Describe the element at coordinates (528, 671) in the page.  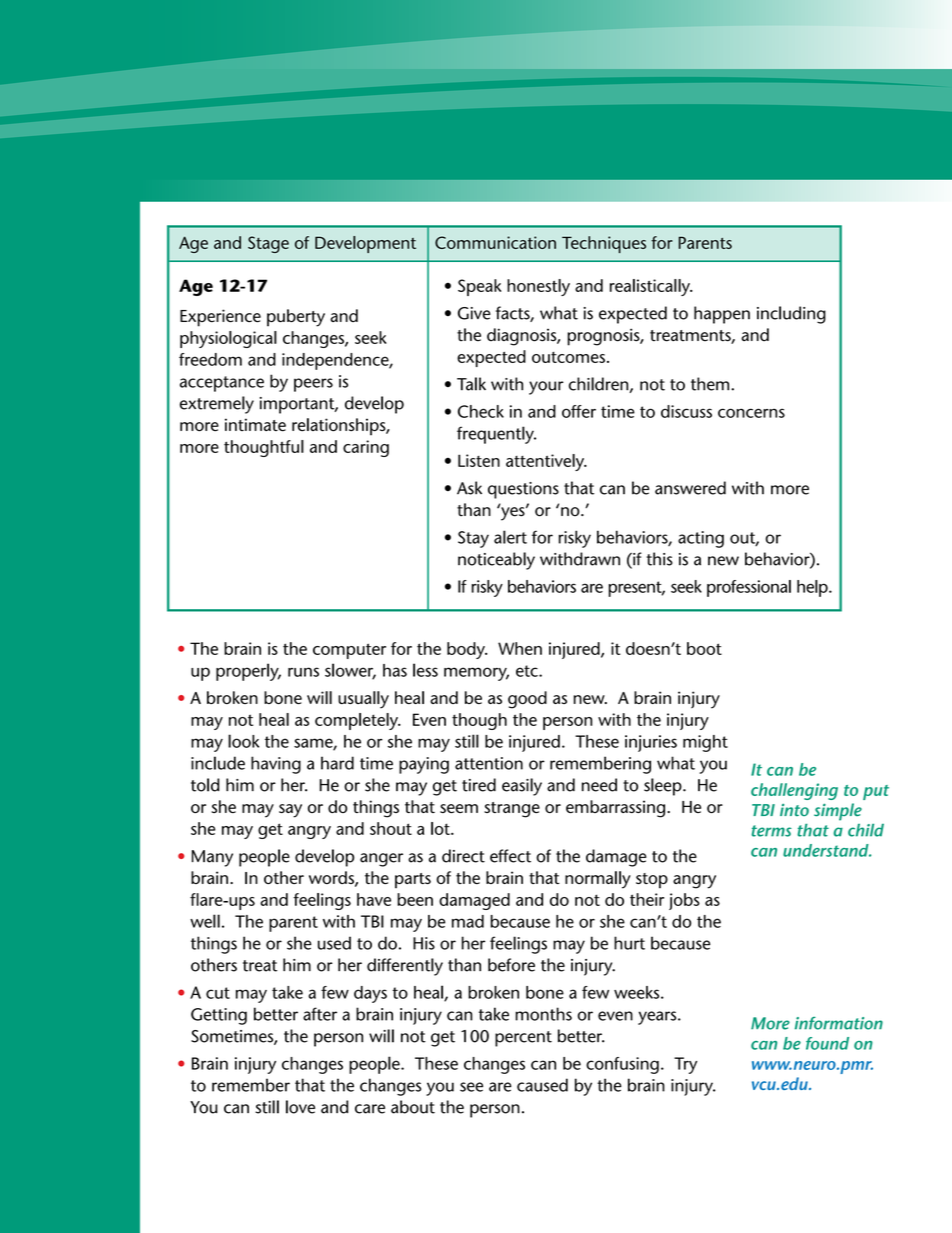
I see `etc` at that location.
